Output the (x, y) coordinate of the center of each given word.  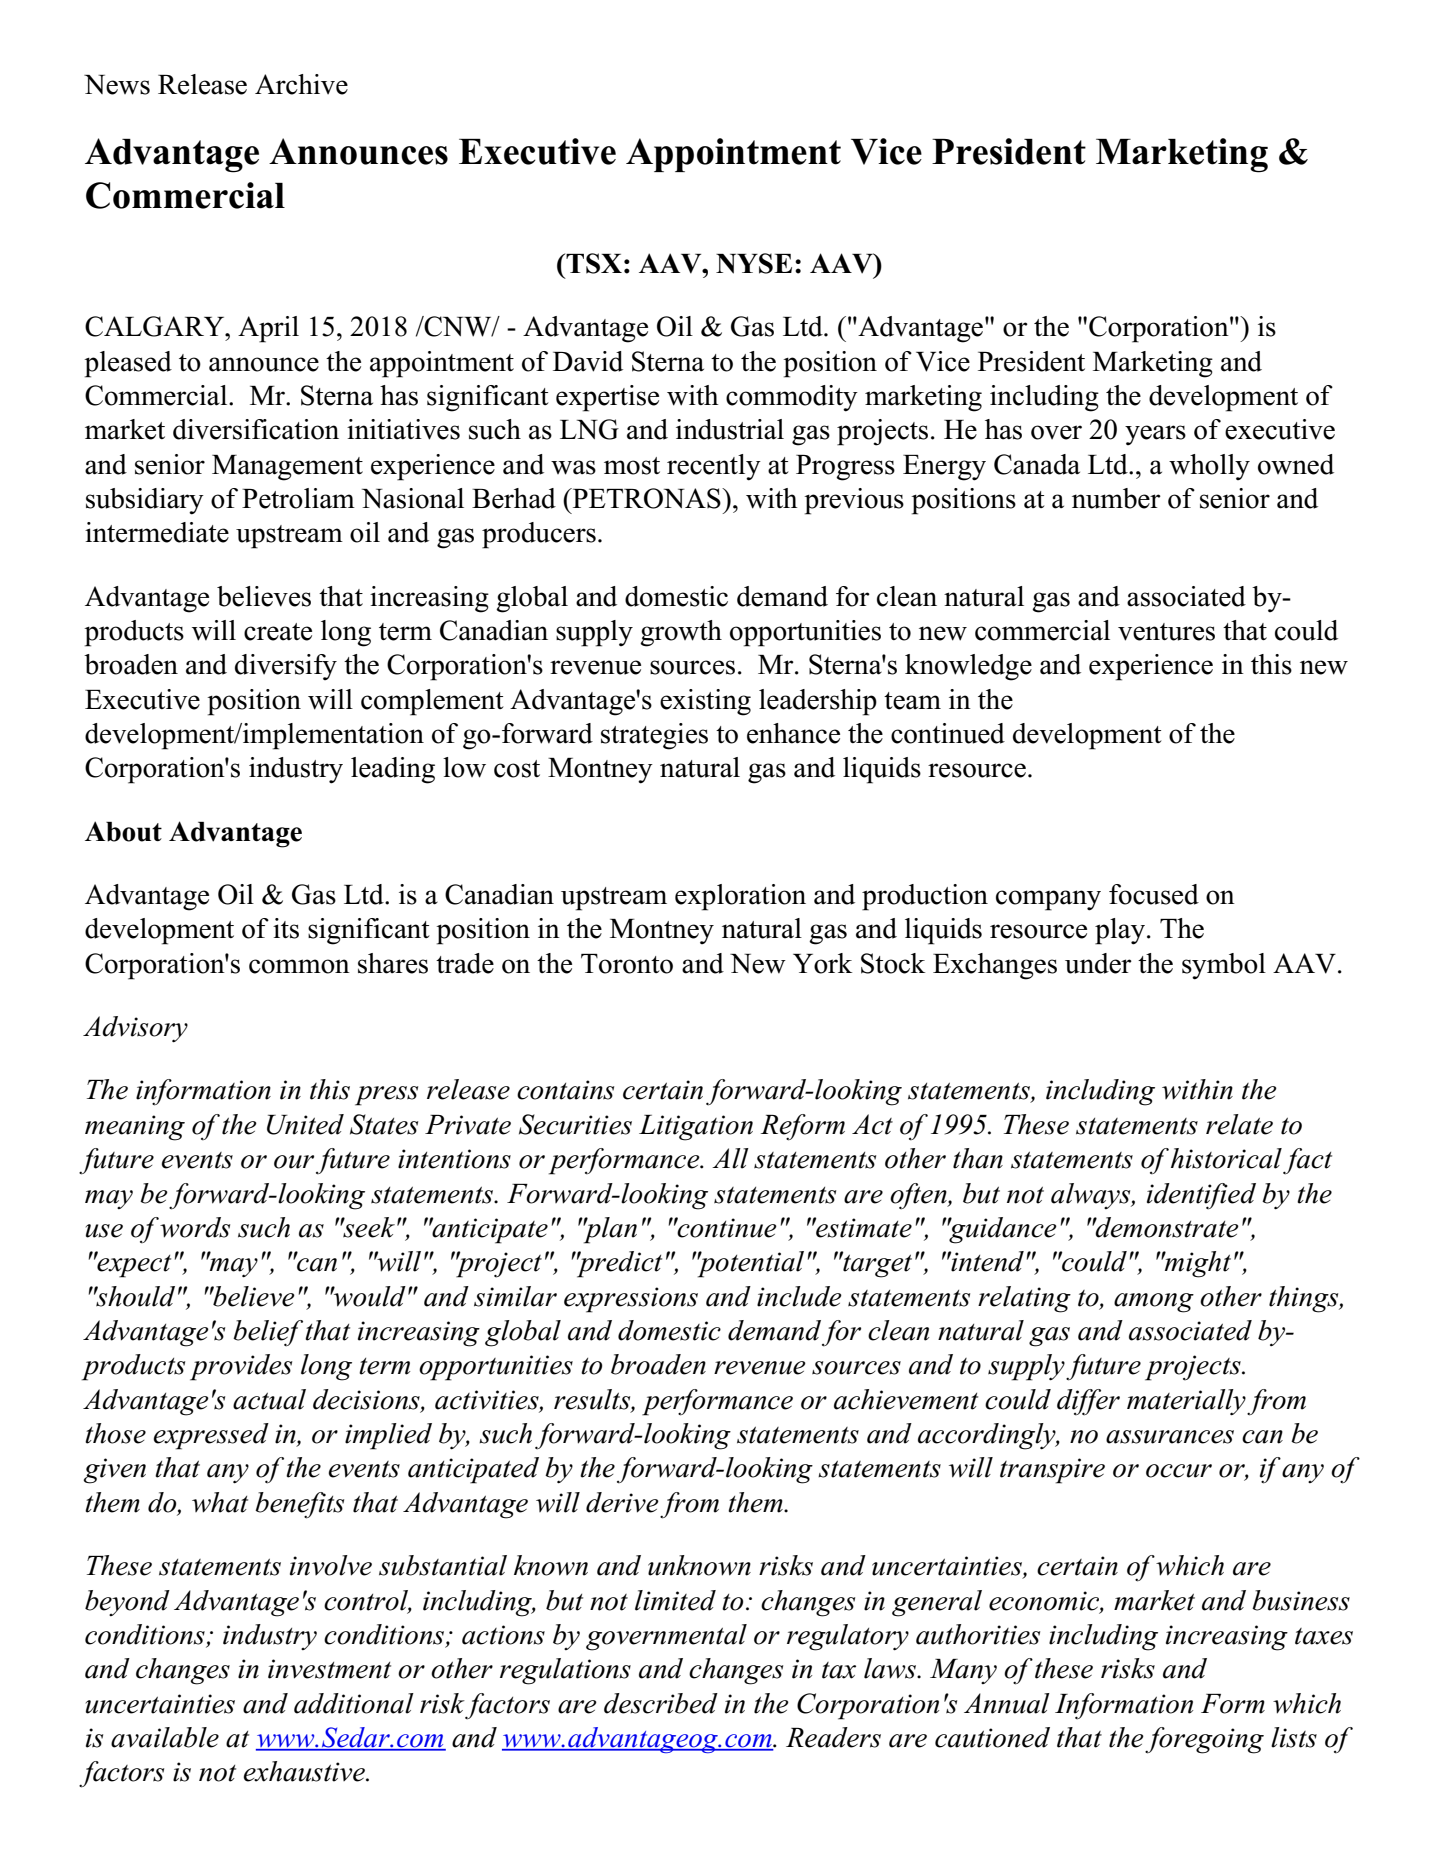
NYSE (754, 263)
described (661, 1703)
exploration (740, 897)
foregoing (1204, 1740)
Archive (301, 84)
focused (1154, 894)
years (1155, 435)
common (299, 966)
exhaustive (305, 1771)
